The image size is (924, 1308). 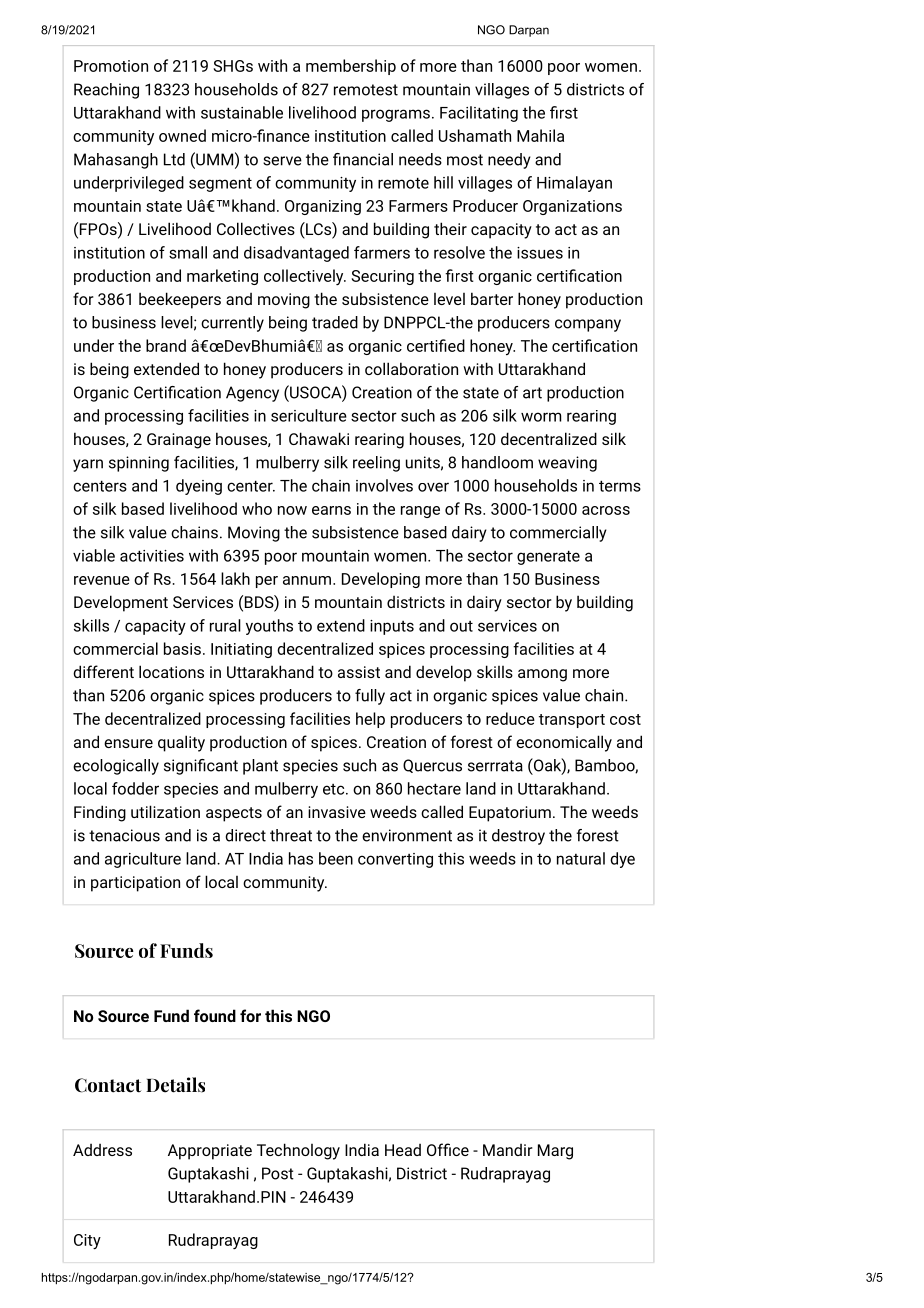 I want to click on weaving, so click(x=567, y=464).
